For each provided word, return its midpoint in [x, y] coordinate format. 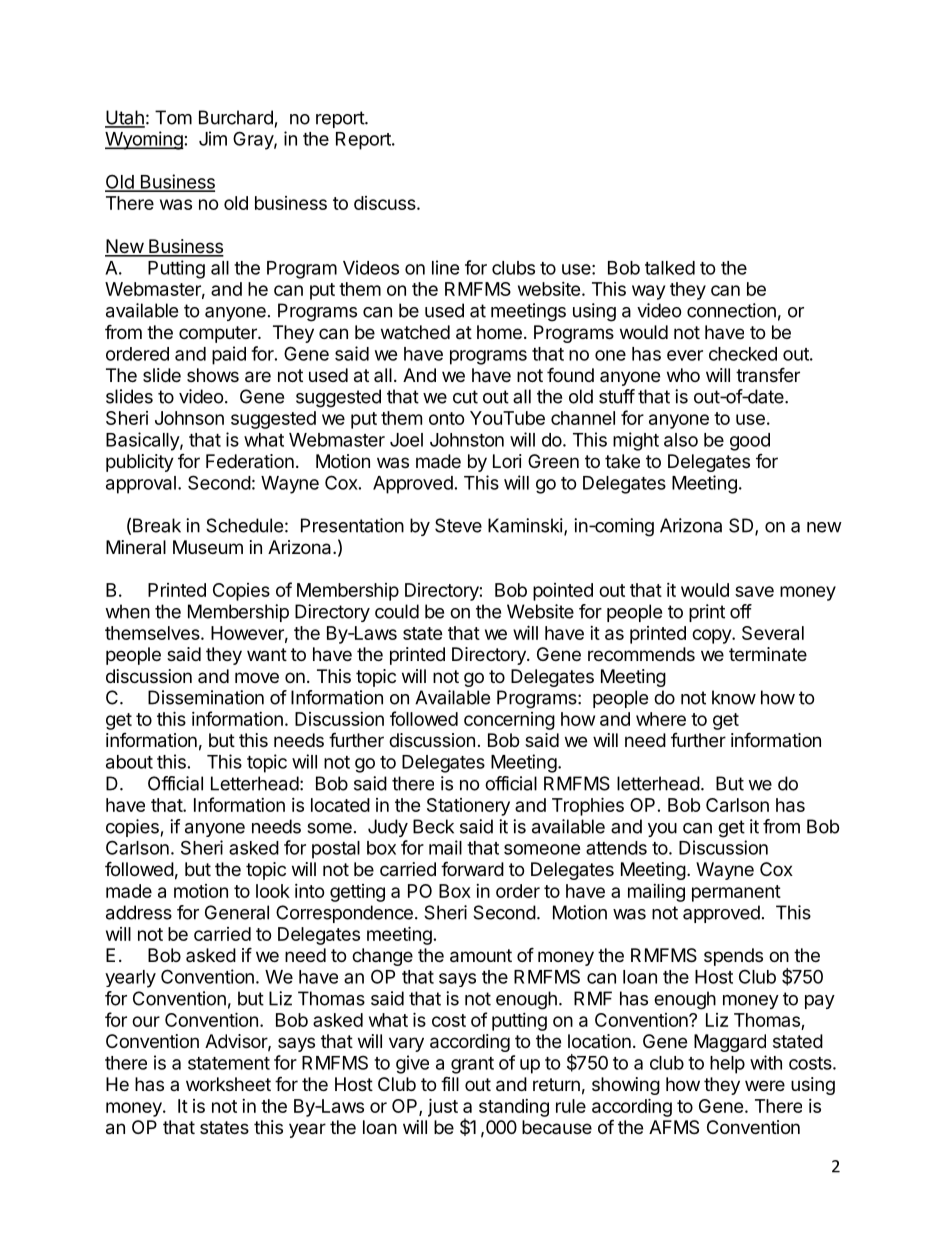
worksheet [228, 1084]
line [446, 267]
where [661, 719]
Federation [250, 461]
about [129, 762]
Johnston [467, 440]
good [750, 442]
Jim [213, 138]
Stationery [468, 807]
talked [670, 268]
